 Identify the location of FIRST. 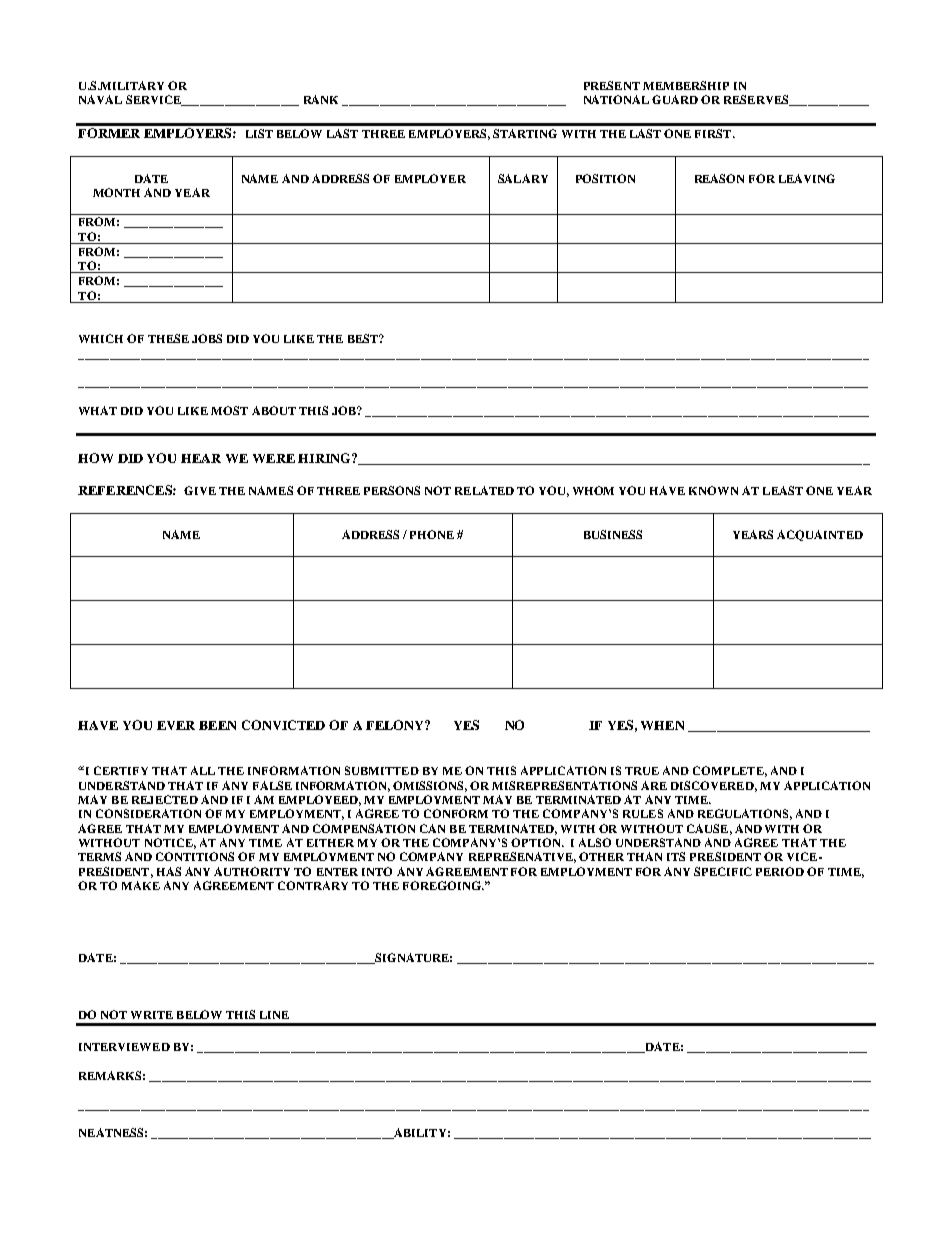
(714, 133).
